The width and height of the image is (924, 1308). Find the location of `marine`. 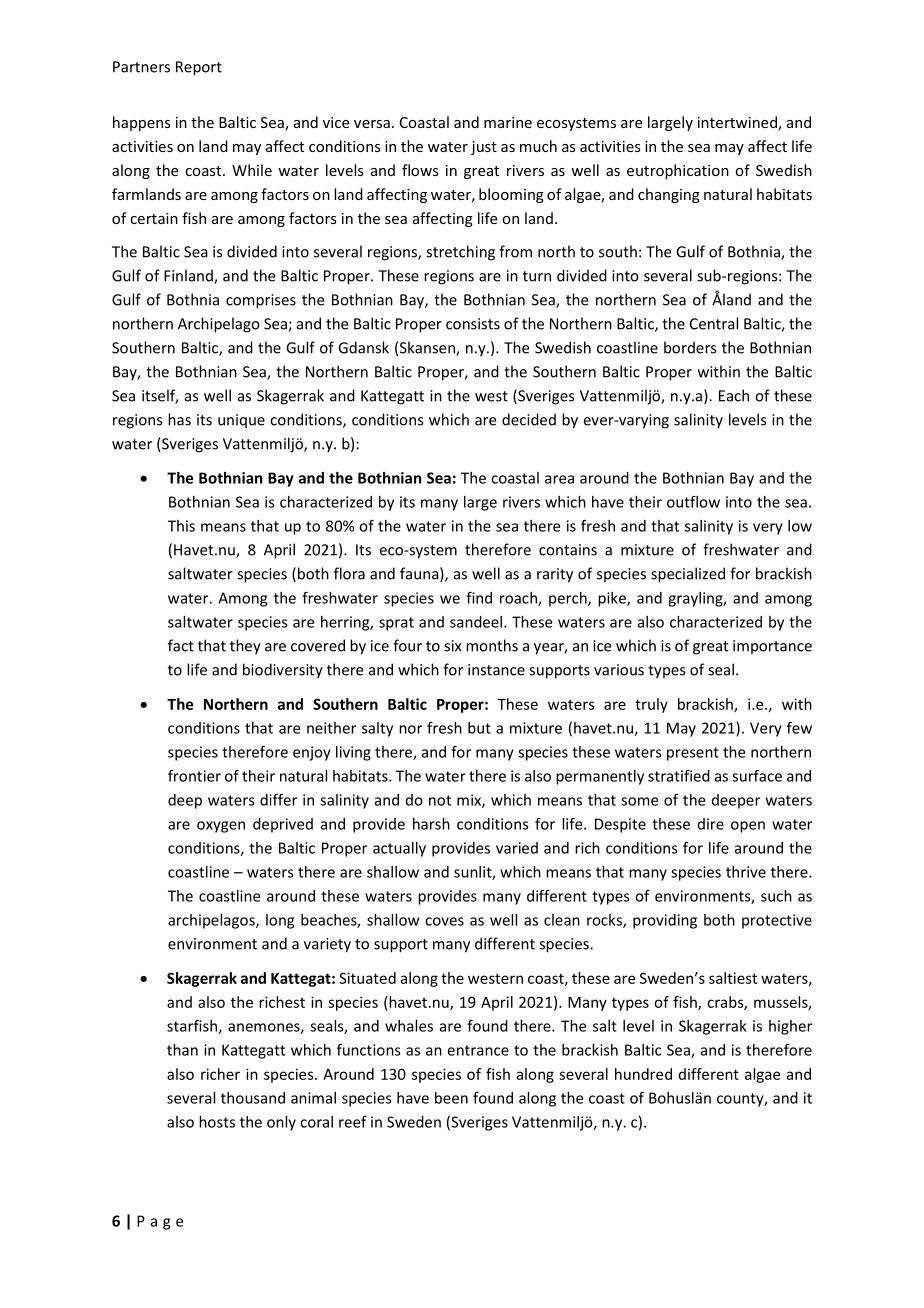

marine is located at coordinates (508, 122).
